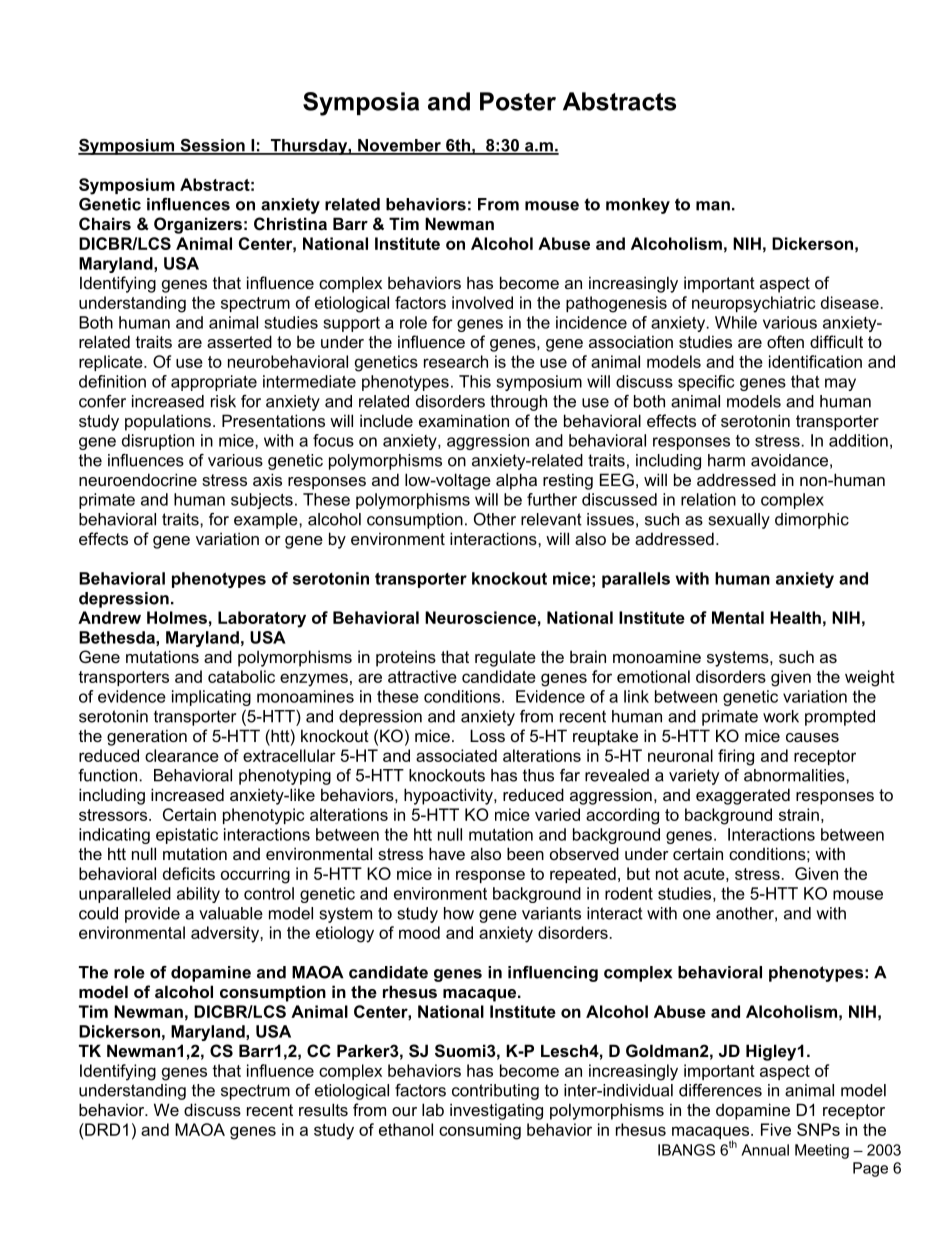 Image resolution: width=952 pixels, height=1233 pixels. I want to click on dimorphic, so click(812, 521).
